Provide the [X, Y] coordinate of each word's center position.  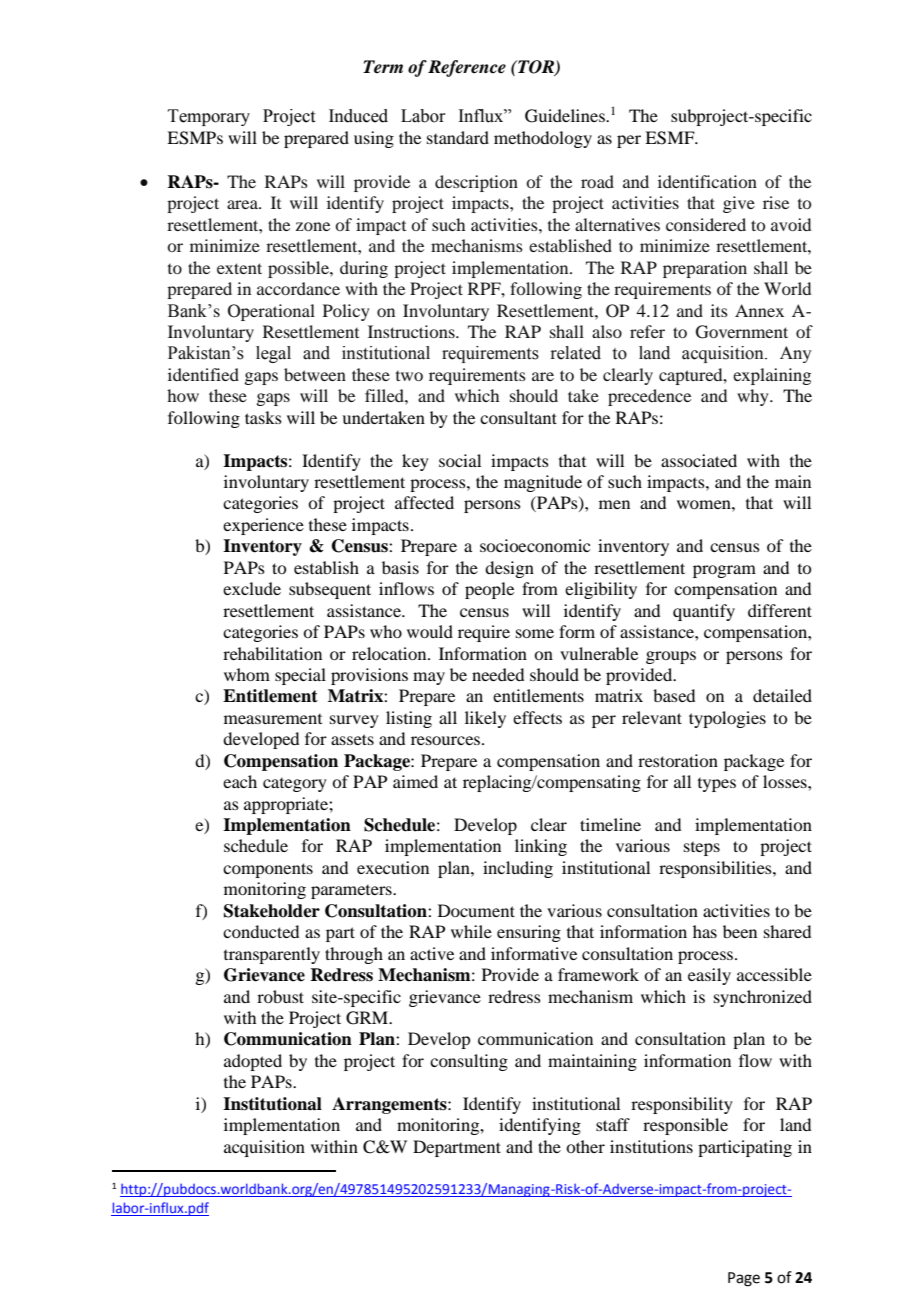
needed [498, 674]
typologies [727, 719]
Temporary [209, 117]
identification [707, 181]
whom [247, 674]
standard [458, 137]
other [585, 1146]
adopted [253, 1062]
